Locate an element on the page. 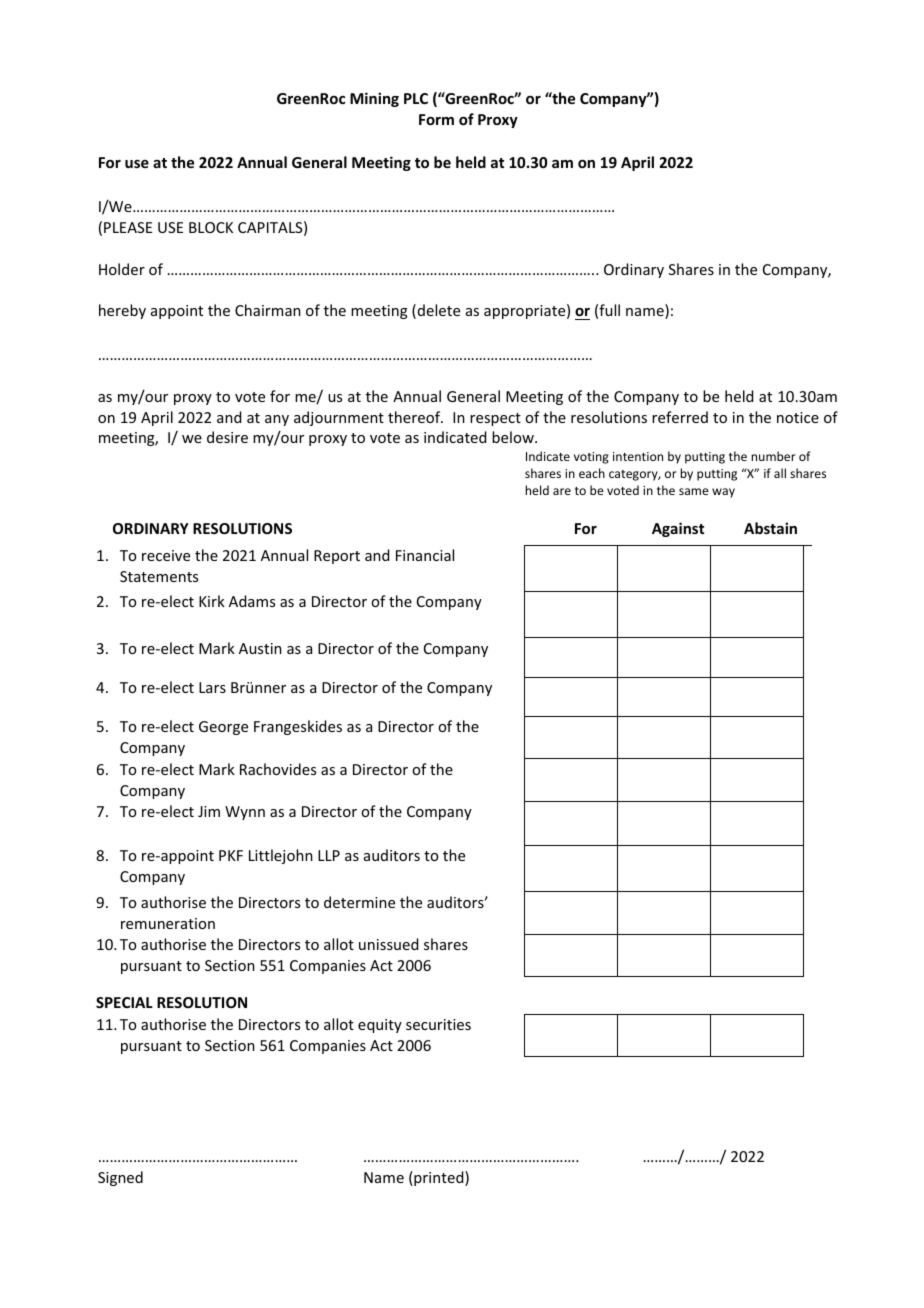 The height and width of the image is (1308, 924). PLC is located at coordinates (416, 98).
